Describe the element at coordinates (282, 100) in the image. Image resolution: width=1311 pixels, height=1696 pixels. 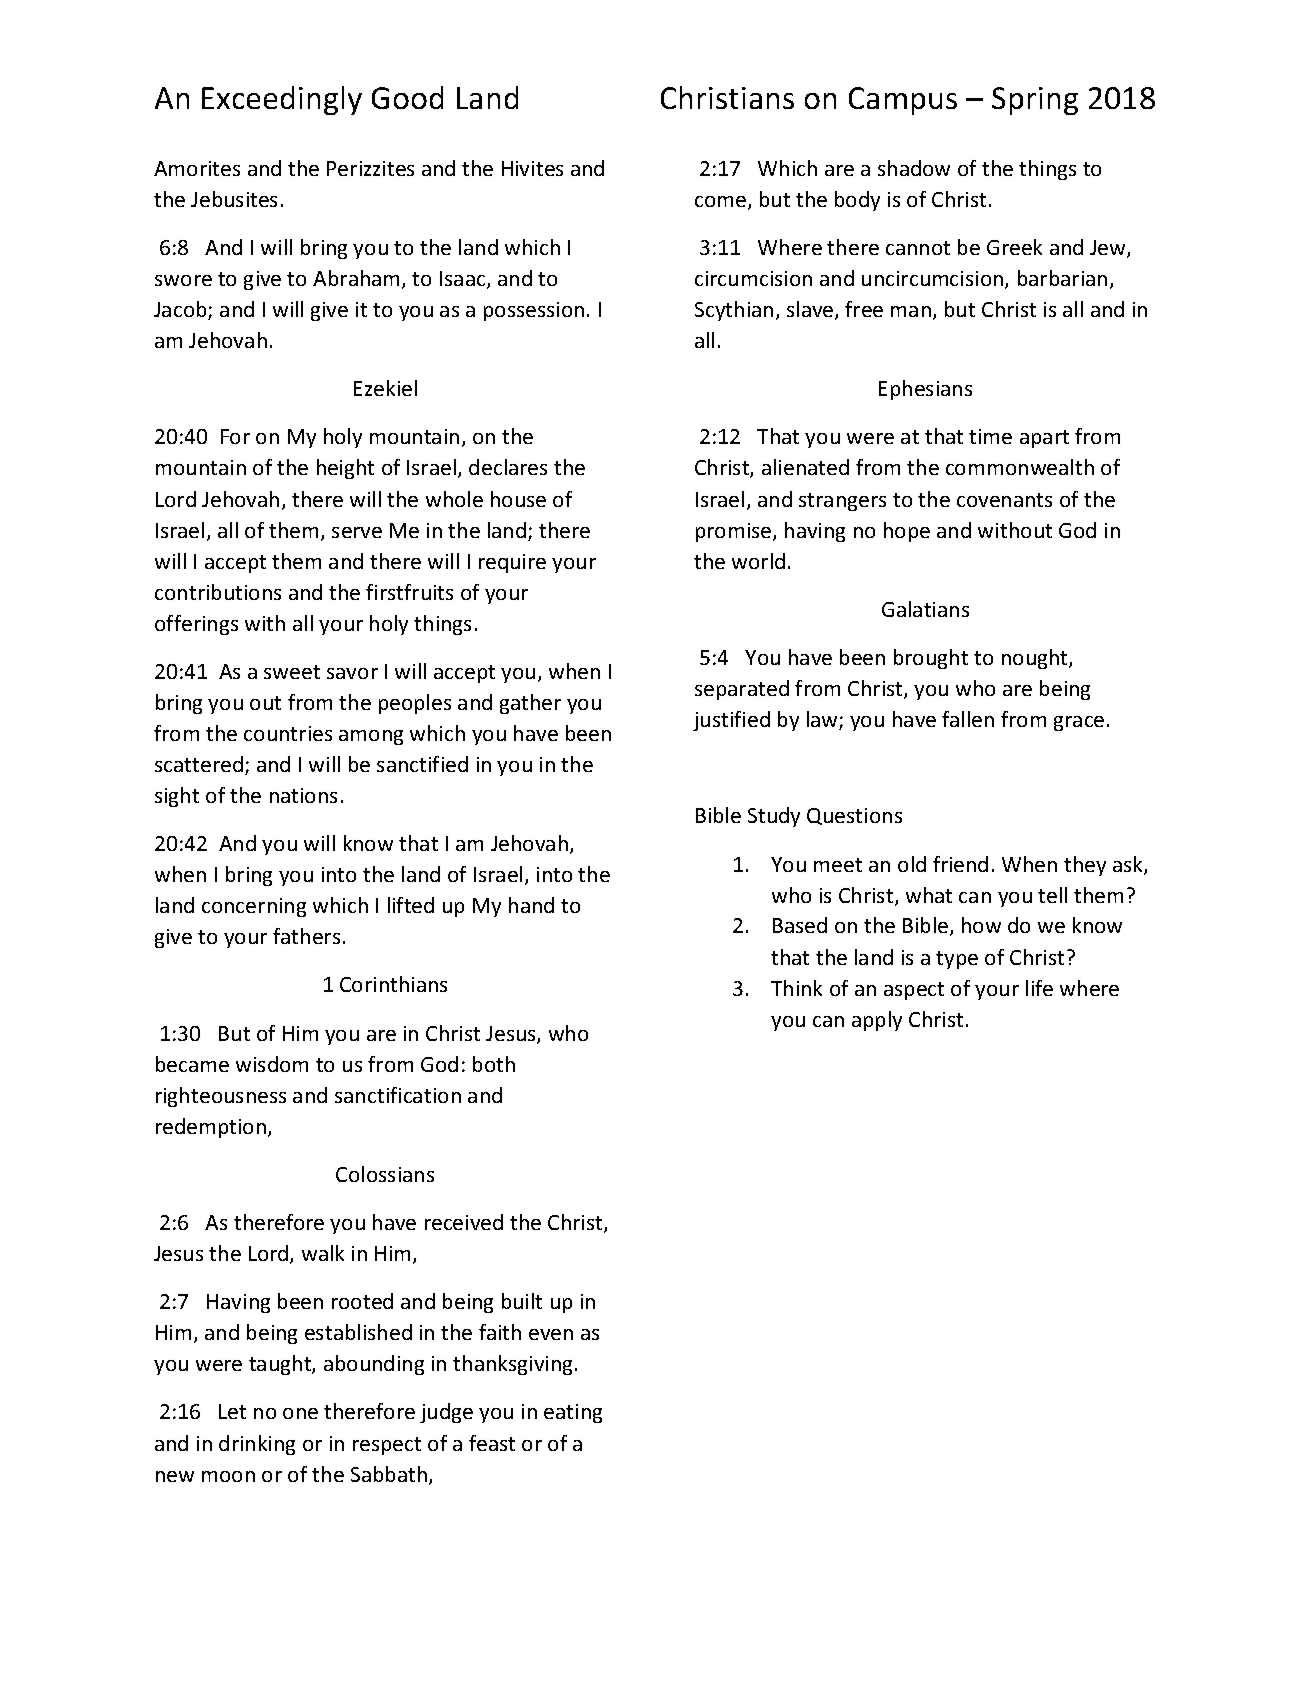
I see `Exceedingly` at that location.
